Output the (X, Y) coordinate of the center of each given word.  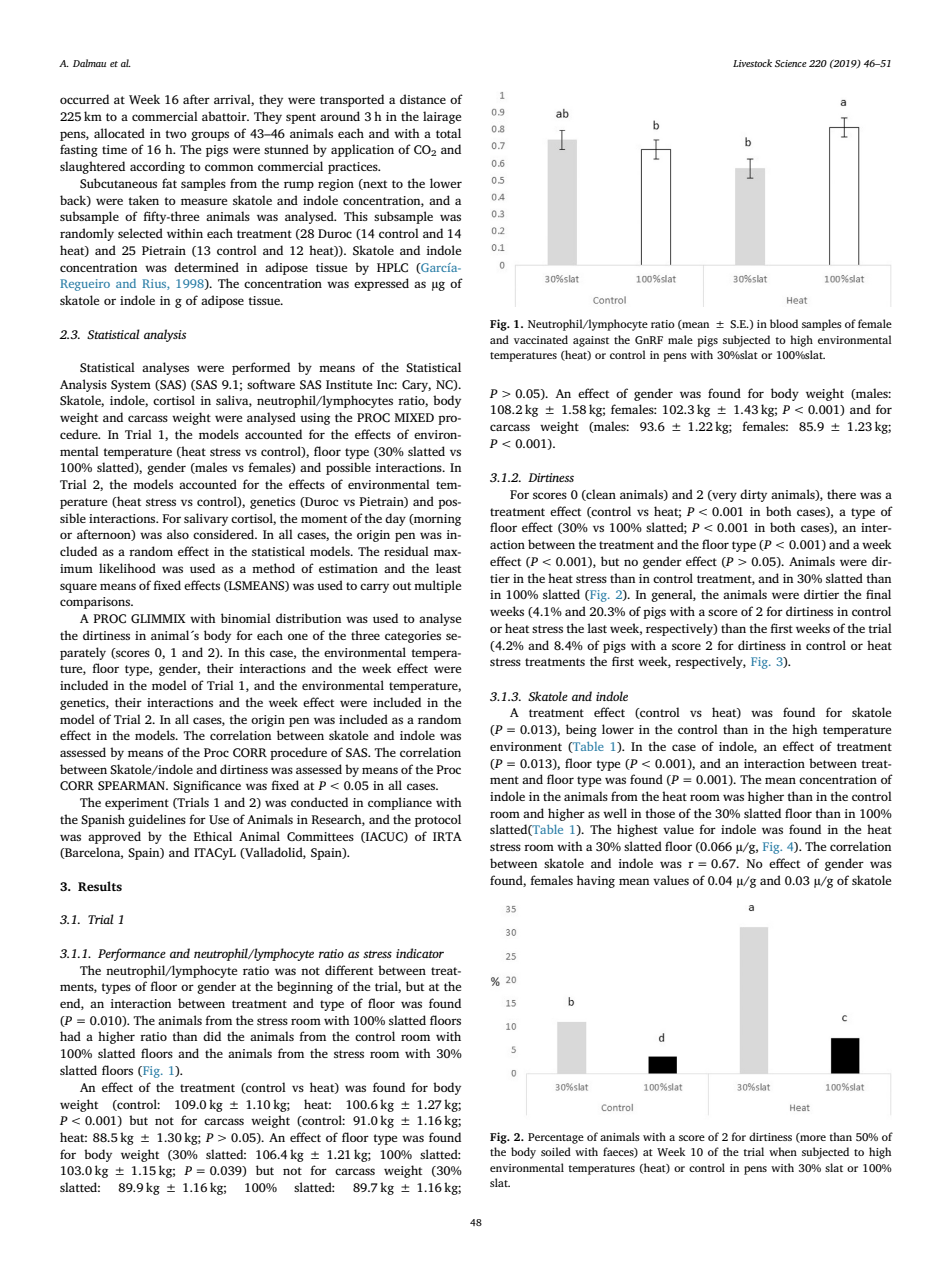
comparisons (96, 603)
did (212, 1036)
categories (413, 637)
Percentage (556, 1138)
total (448, 133)
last (597, 628)
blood (784, 323)
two (176, 134)
